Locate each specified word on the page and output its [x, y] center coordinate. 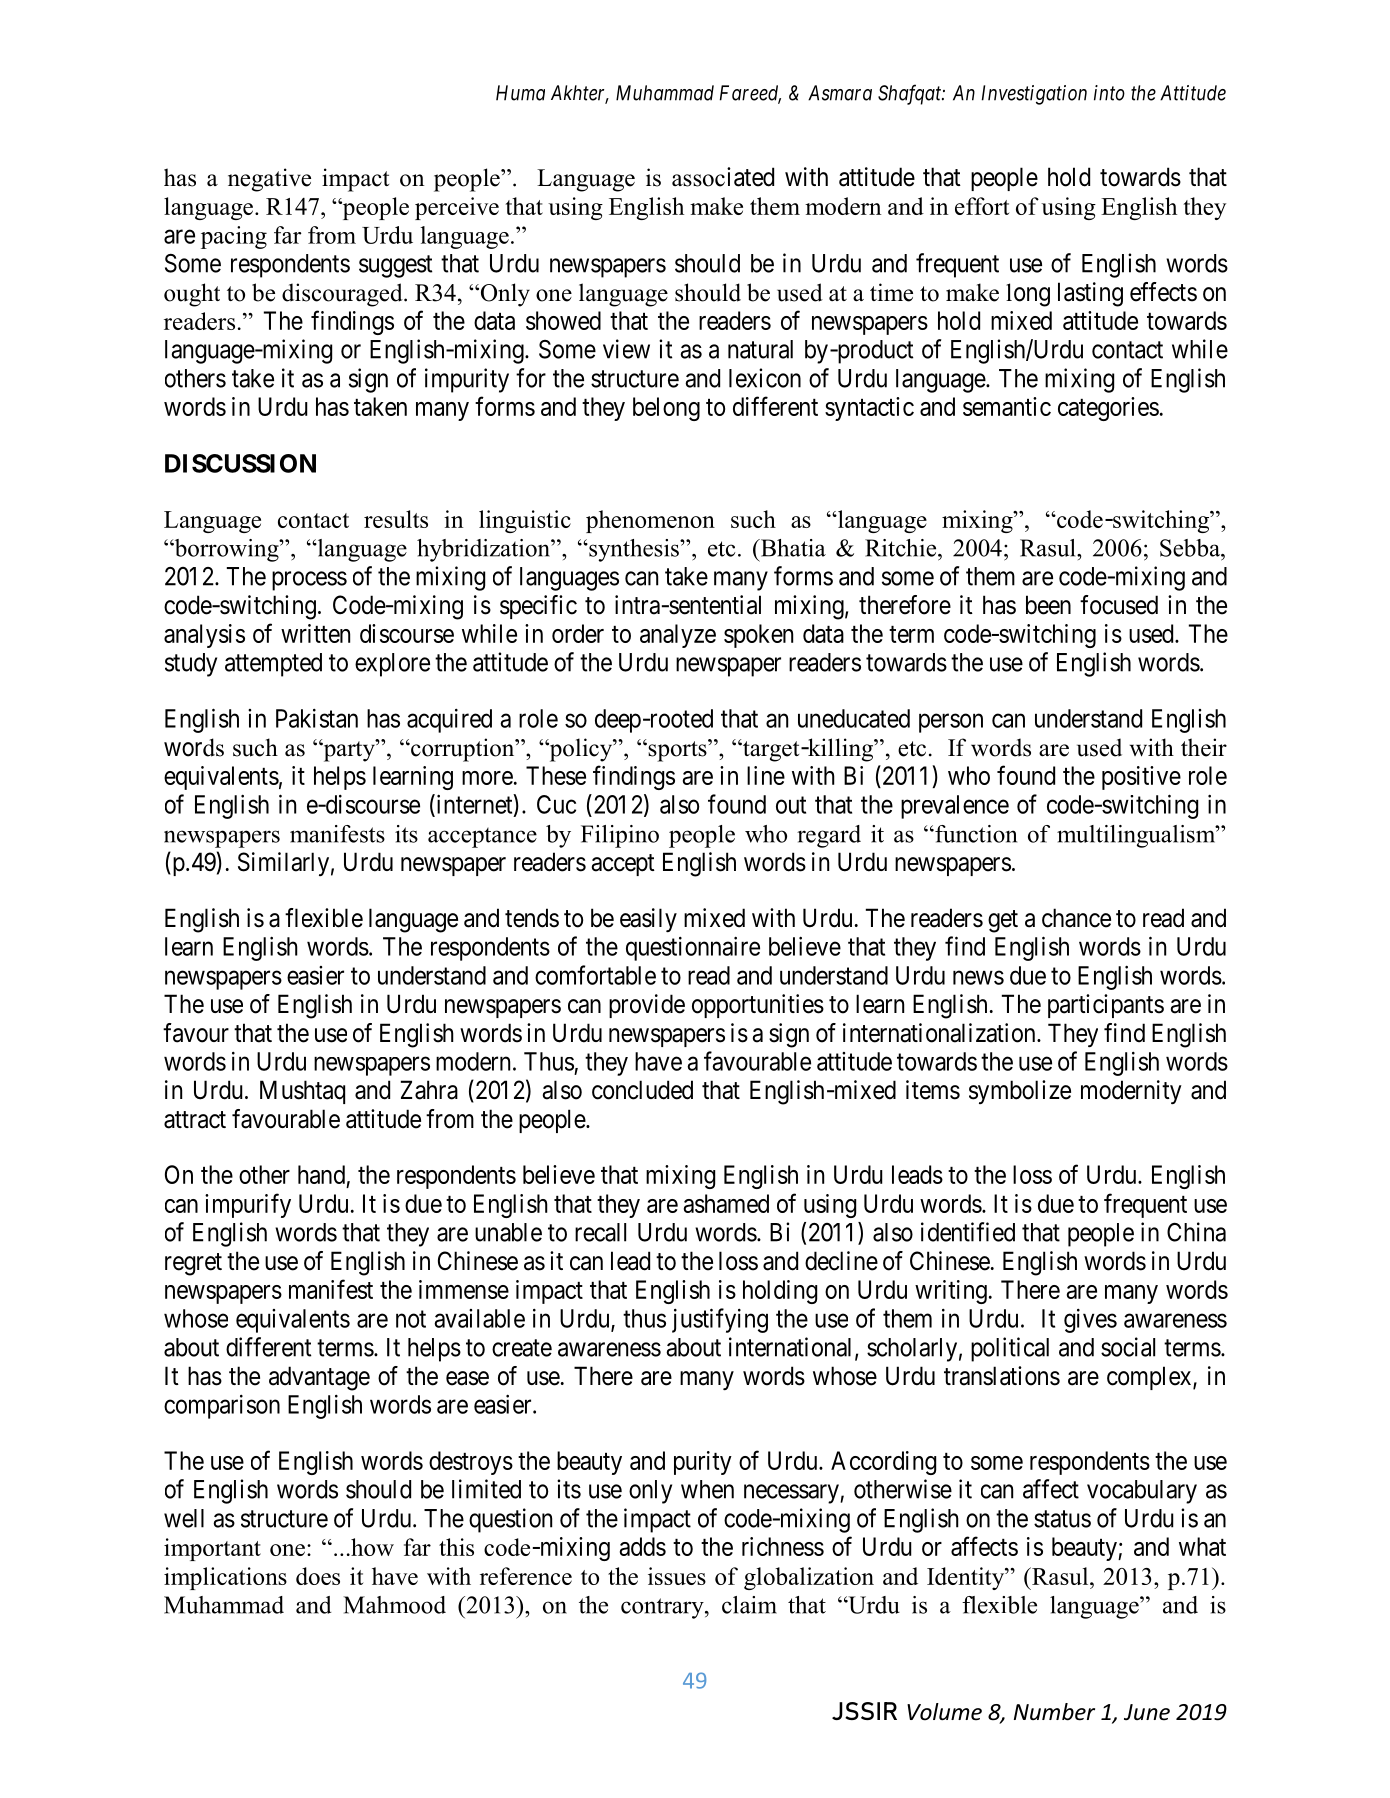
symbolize [1020, 1092]
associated [723, 177]
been [1048, 605]
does [318, 1576]
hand [321, 1174]
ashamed [726, 1203]
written [315, 633]
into [1109, 93]
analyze [678, 636]
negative [269, 180]
